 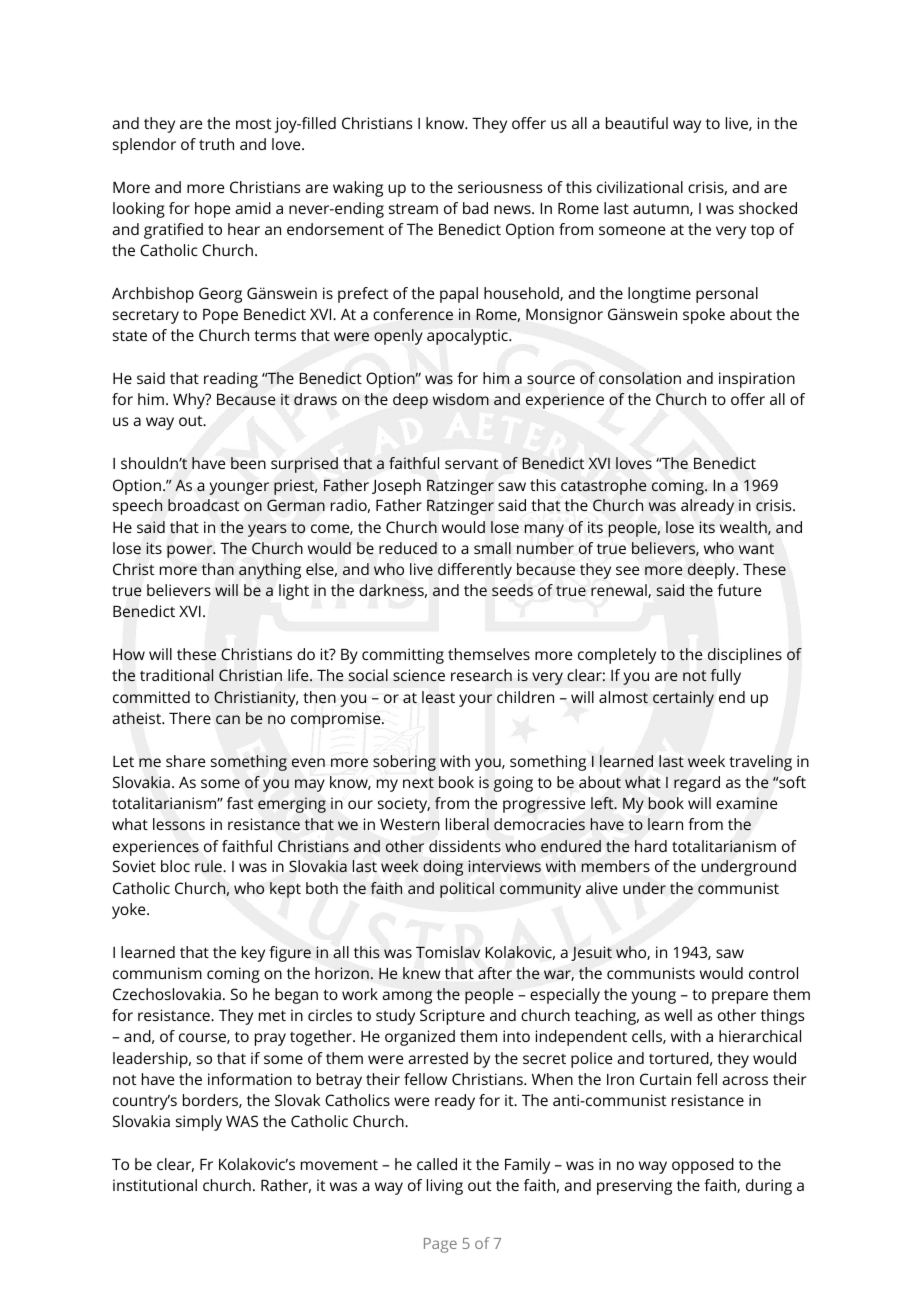 What do you see at coordinates (445, 1187) in the document?
I see `living` at bounding box center [445, 1187].
